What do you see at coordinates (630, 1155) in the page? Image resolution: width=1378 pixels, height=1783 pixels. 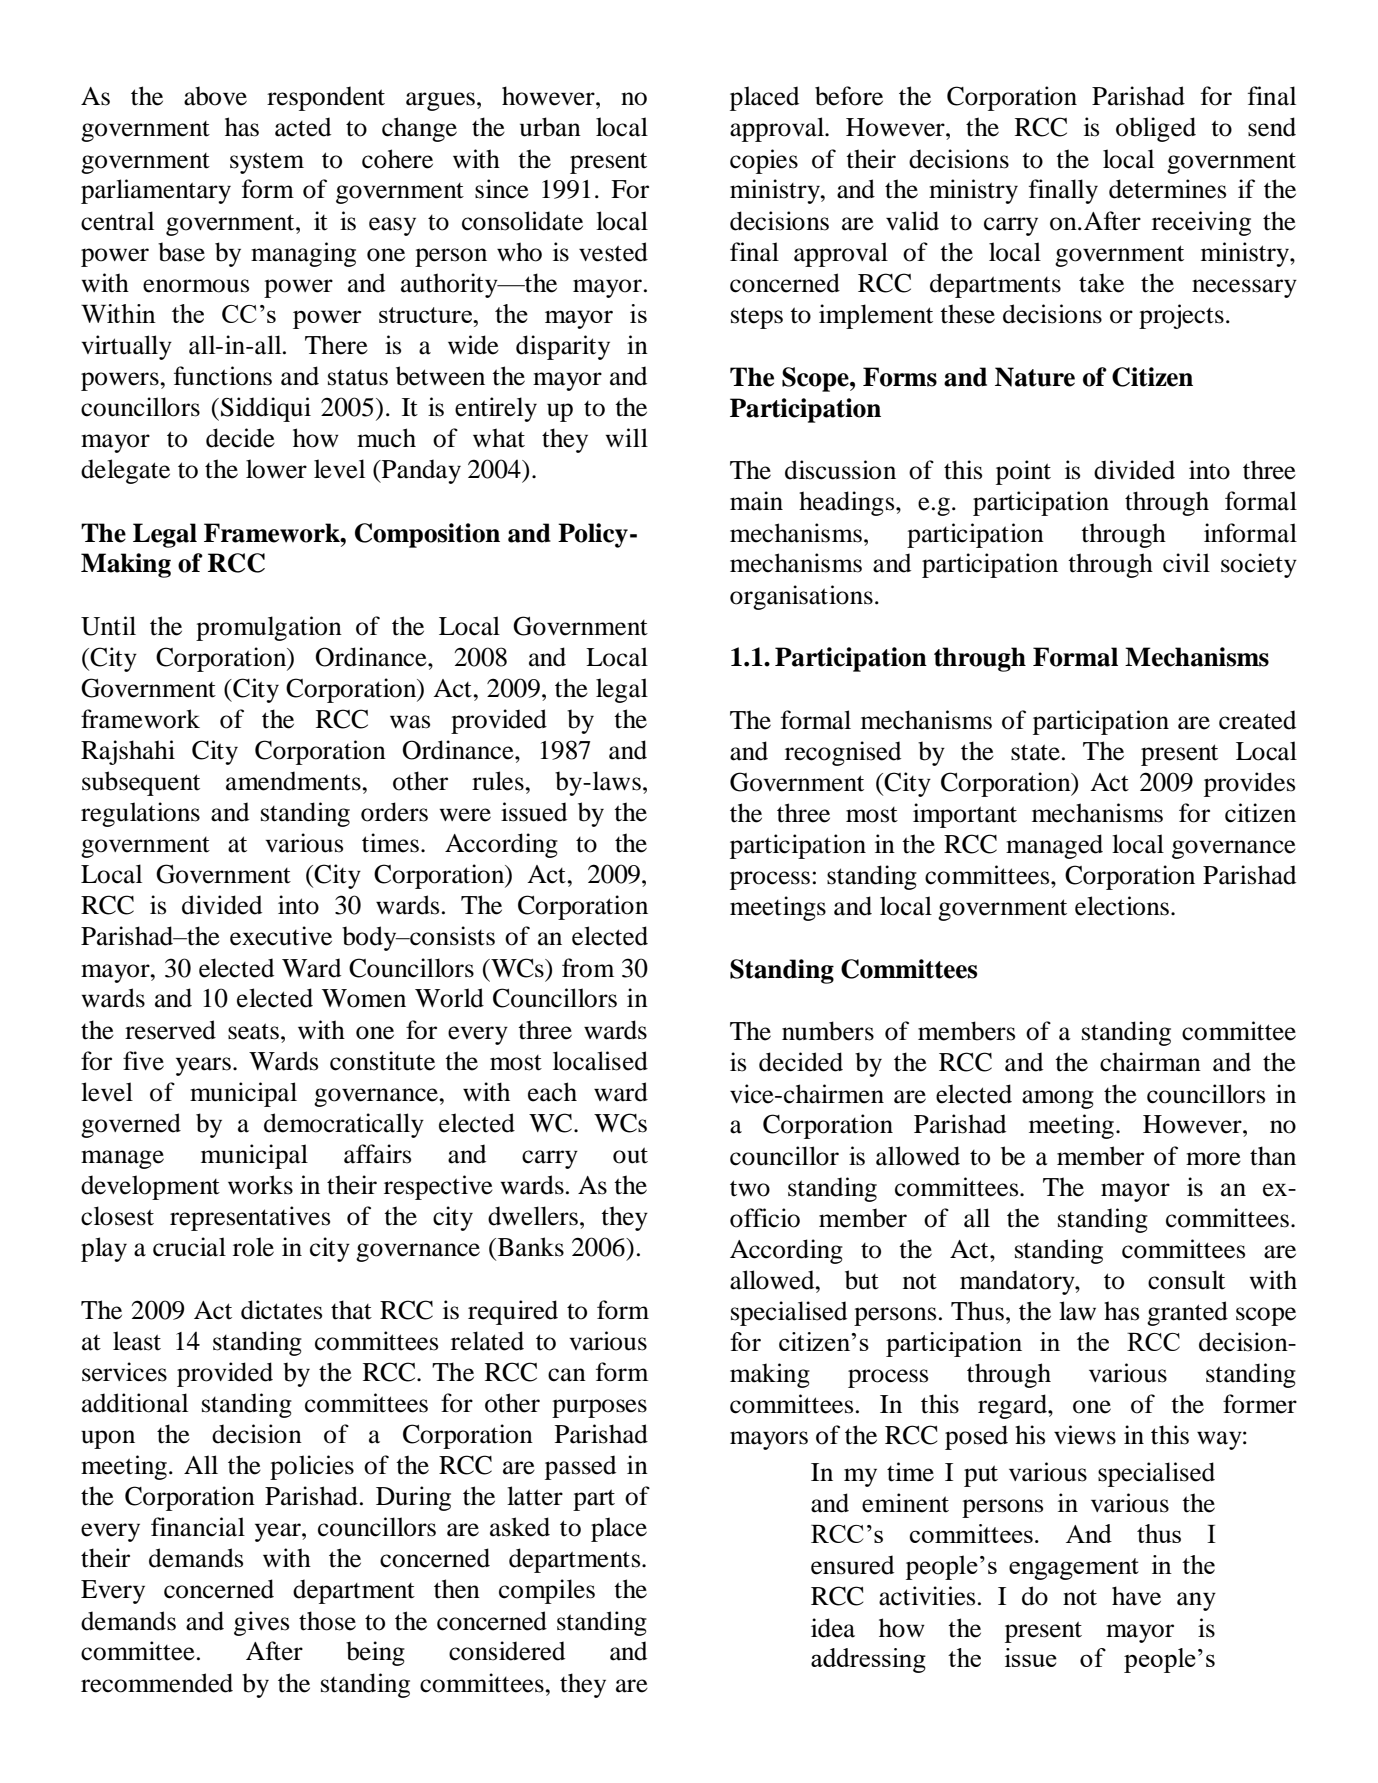 I see `out` at bounding box center [630, 1155].
